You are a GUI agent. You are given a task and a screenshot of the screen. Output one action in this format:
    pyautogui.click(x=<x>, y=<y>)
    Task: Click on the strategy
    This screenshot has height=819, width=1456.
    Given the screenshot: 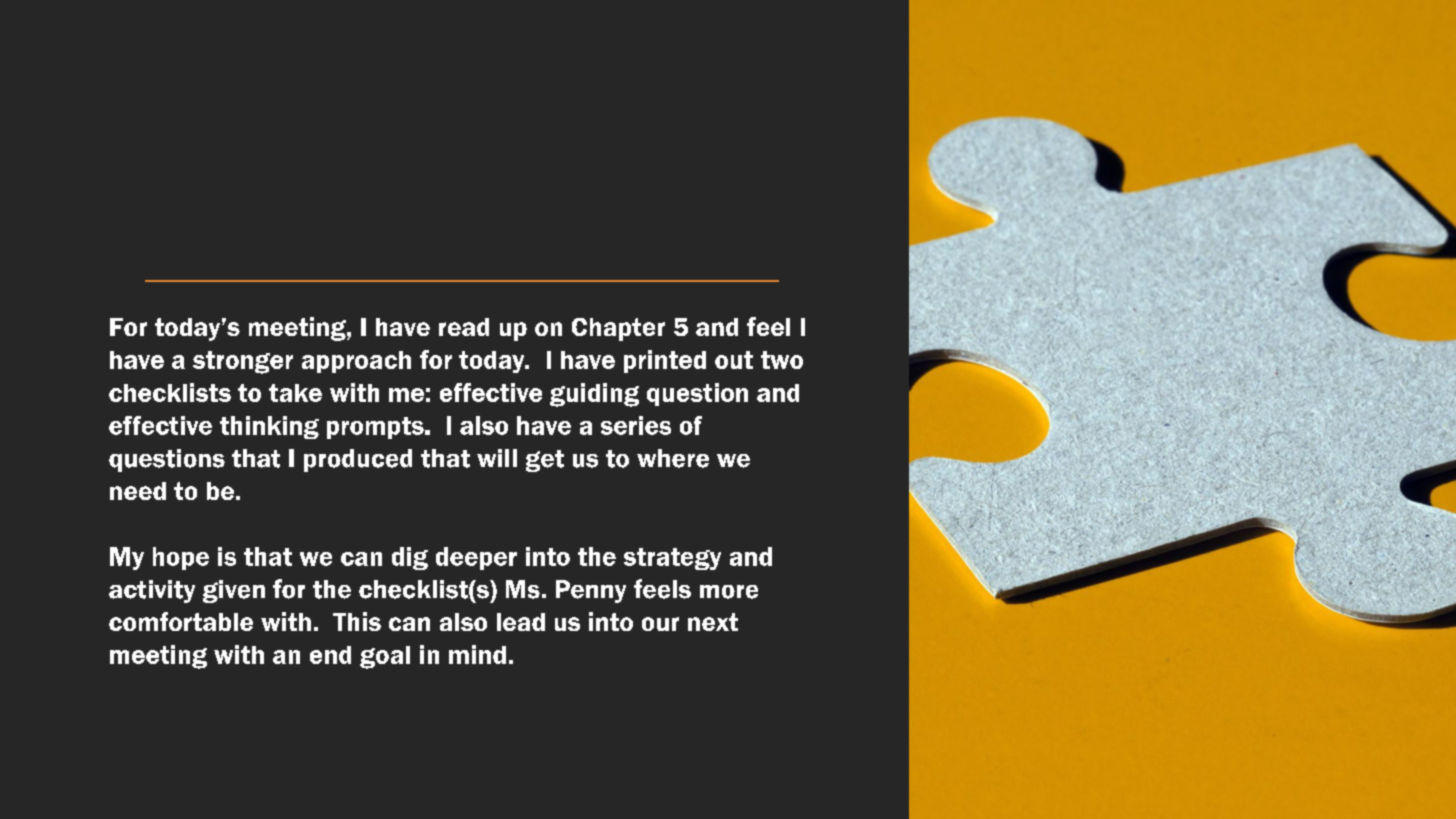 What is the action you would take?
    pyautogui.click(x=672, y=559)
